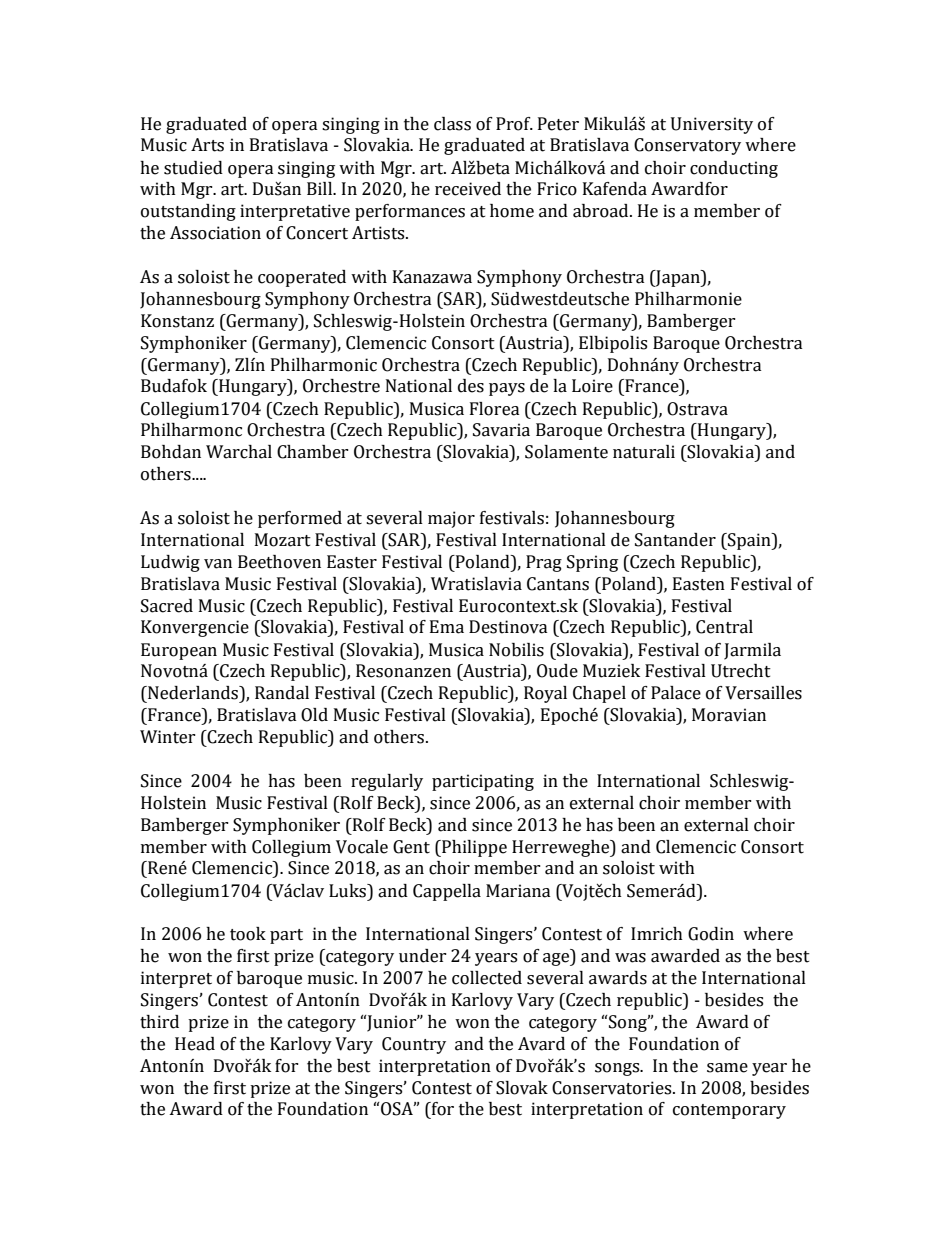 This screenshot has height=1233, width=952. Describe the element at coordinates (207, 145) in the screenshot. I see `Arts` at that location.
